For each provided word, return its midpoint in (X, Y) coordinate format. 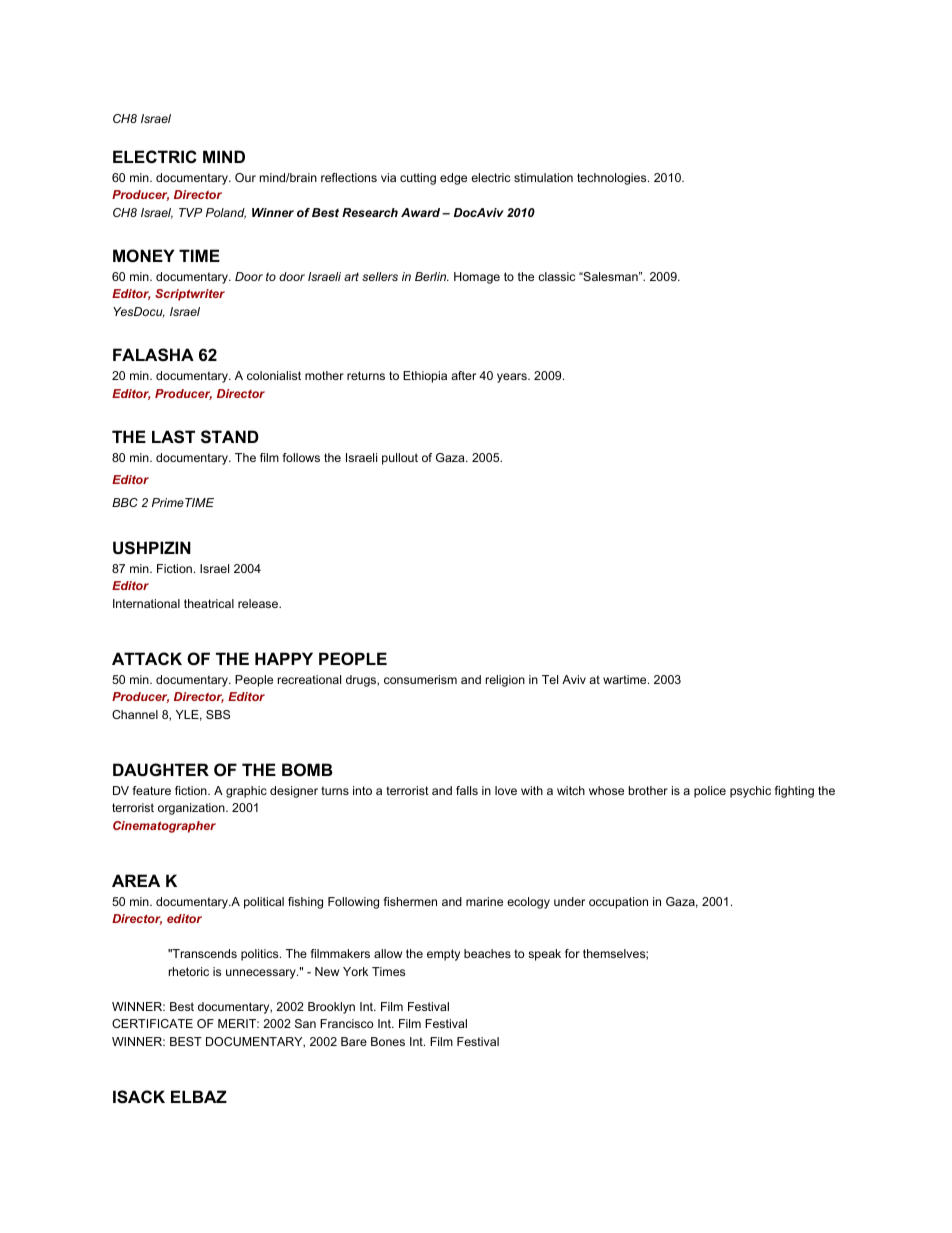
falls (467, 790)
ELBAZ (199, 1096)
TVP (190, 212)
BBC (125, 502)
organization (192, 809)
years (513, 378)
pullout (400, 459)
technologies (613, 179)
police (710, 792)
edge (453, 179)
